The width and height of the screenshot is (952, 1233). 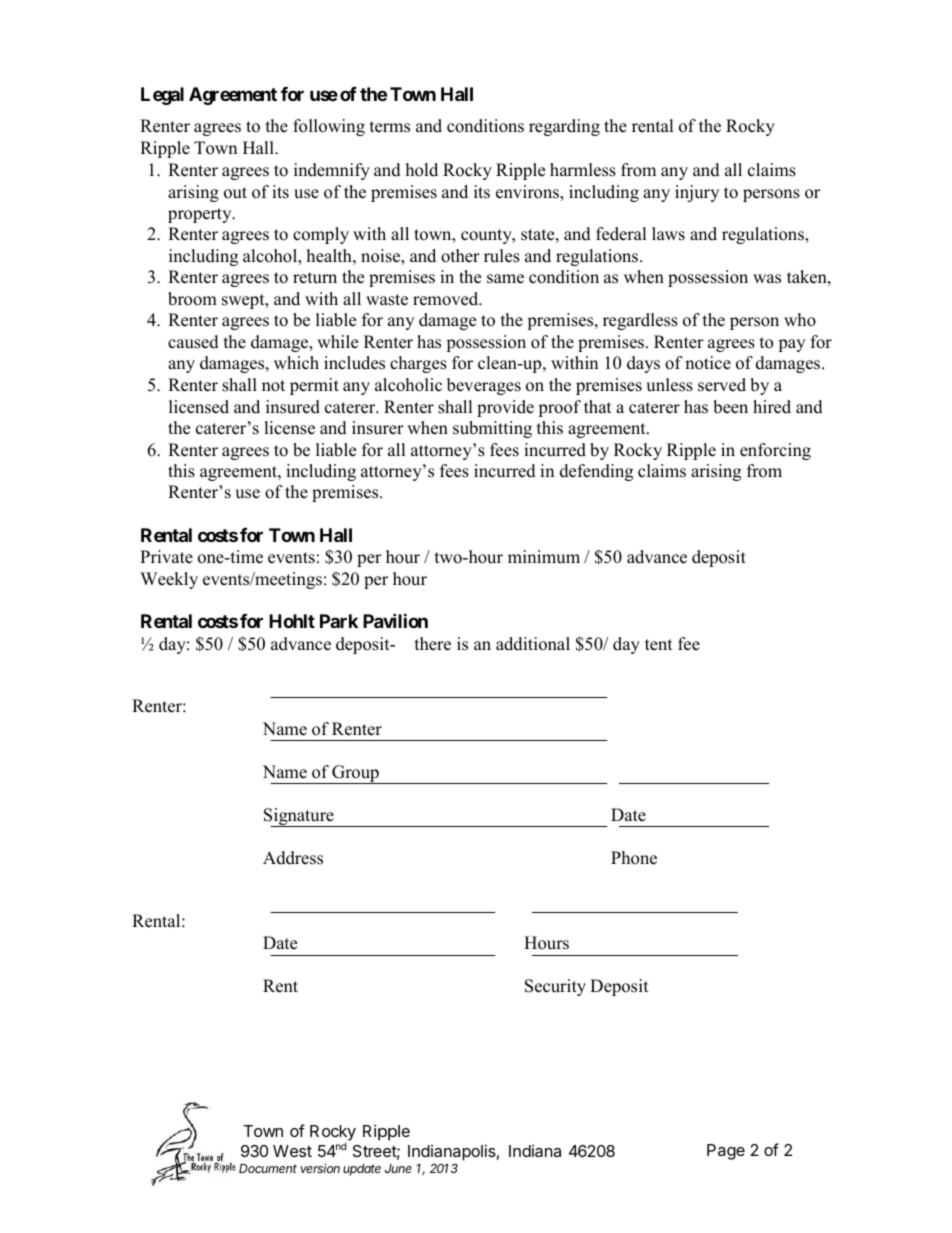 I want to click on enforcing, so click(x=775, y=451).
